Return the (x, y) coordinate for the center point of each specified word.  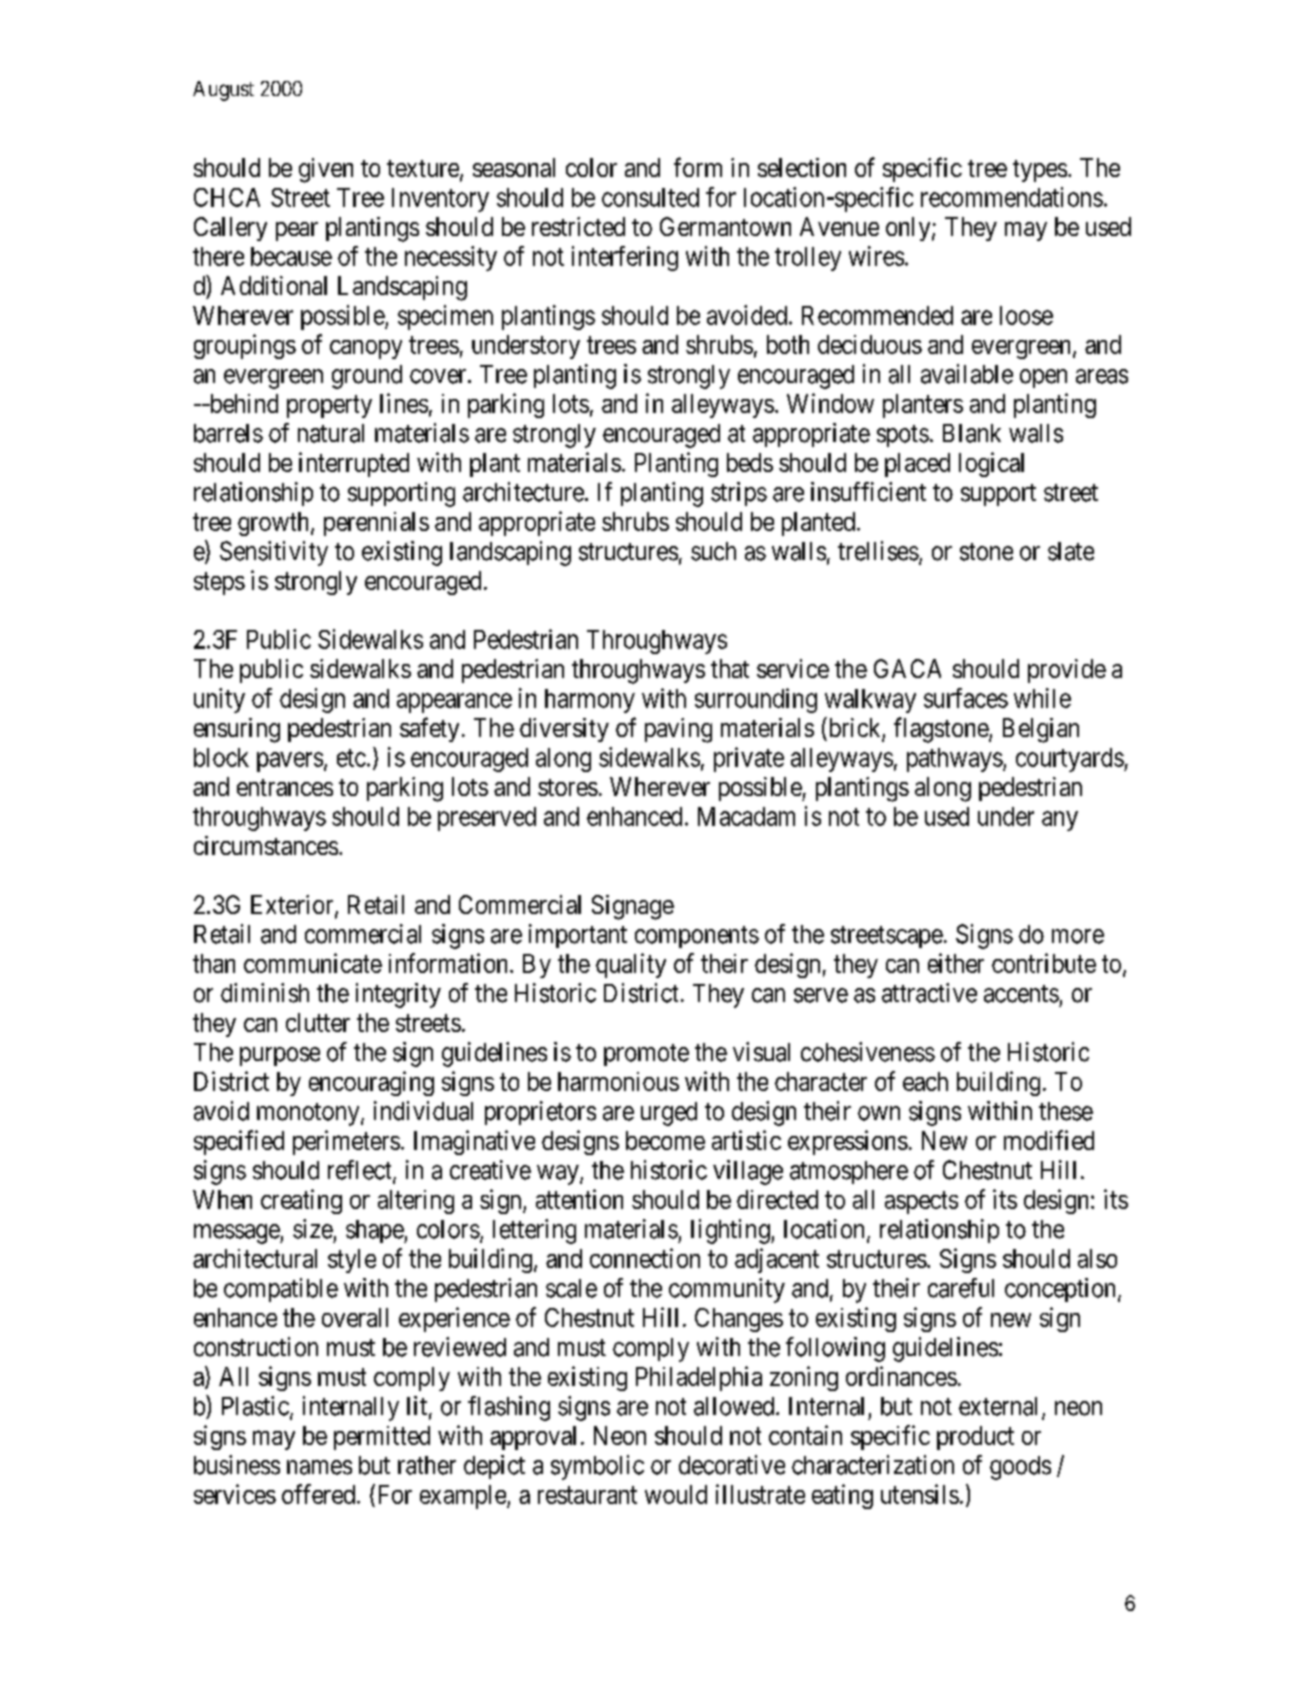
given (326, 170)
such (713, 551)
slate (1071, 551)
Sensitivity (274, 553)
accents (1021, 994)
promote (646, 1055)
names (319, 1467)
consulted (650, 197)
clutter (318, 1022)
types (1040, 171)
